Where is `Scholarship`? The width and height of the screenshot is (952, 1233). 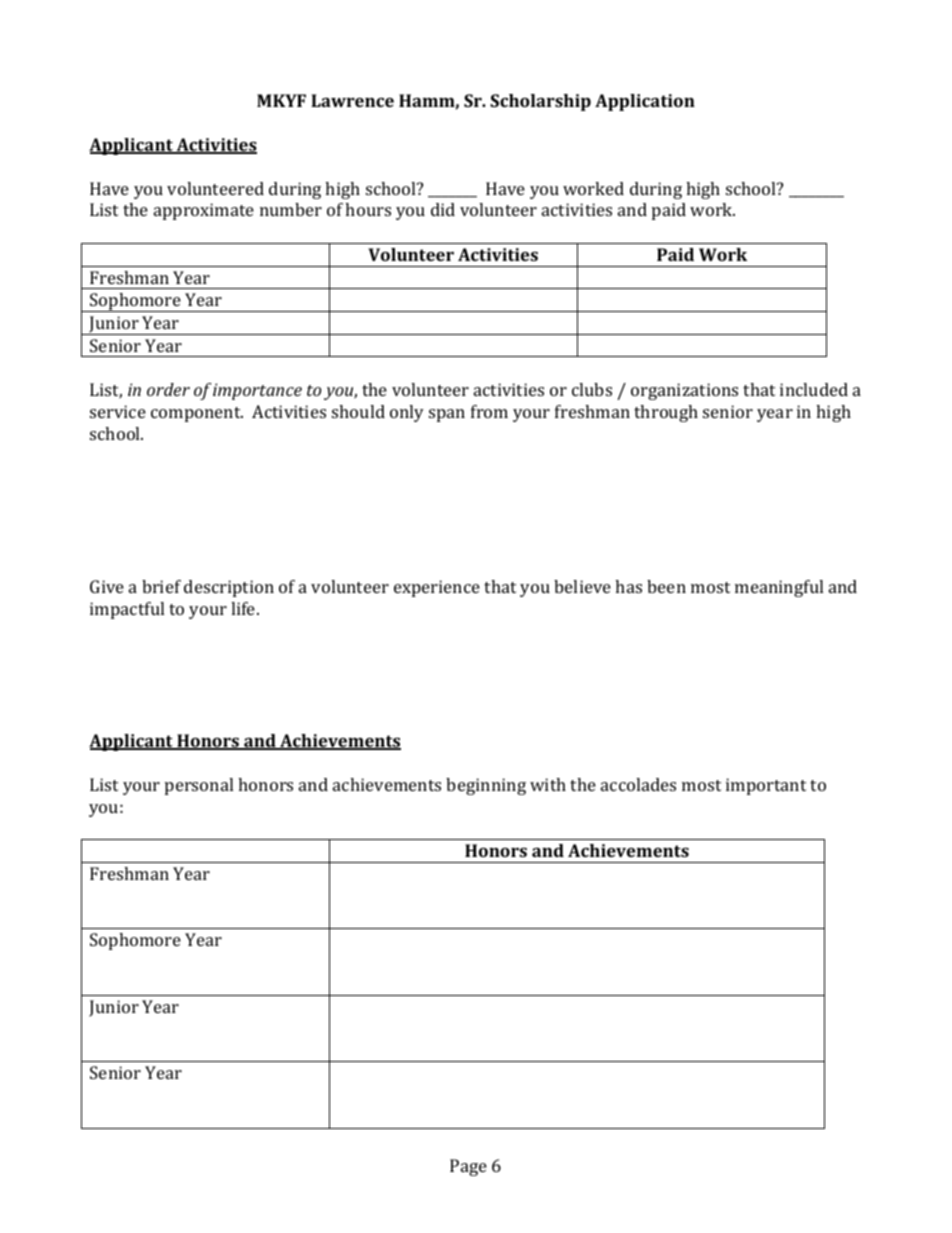
Scholarship is located at coordinates (540, 102).
